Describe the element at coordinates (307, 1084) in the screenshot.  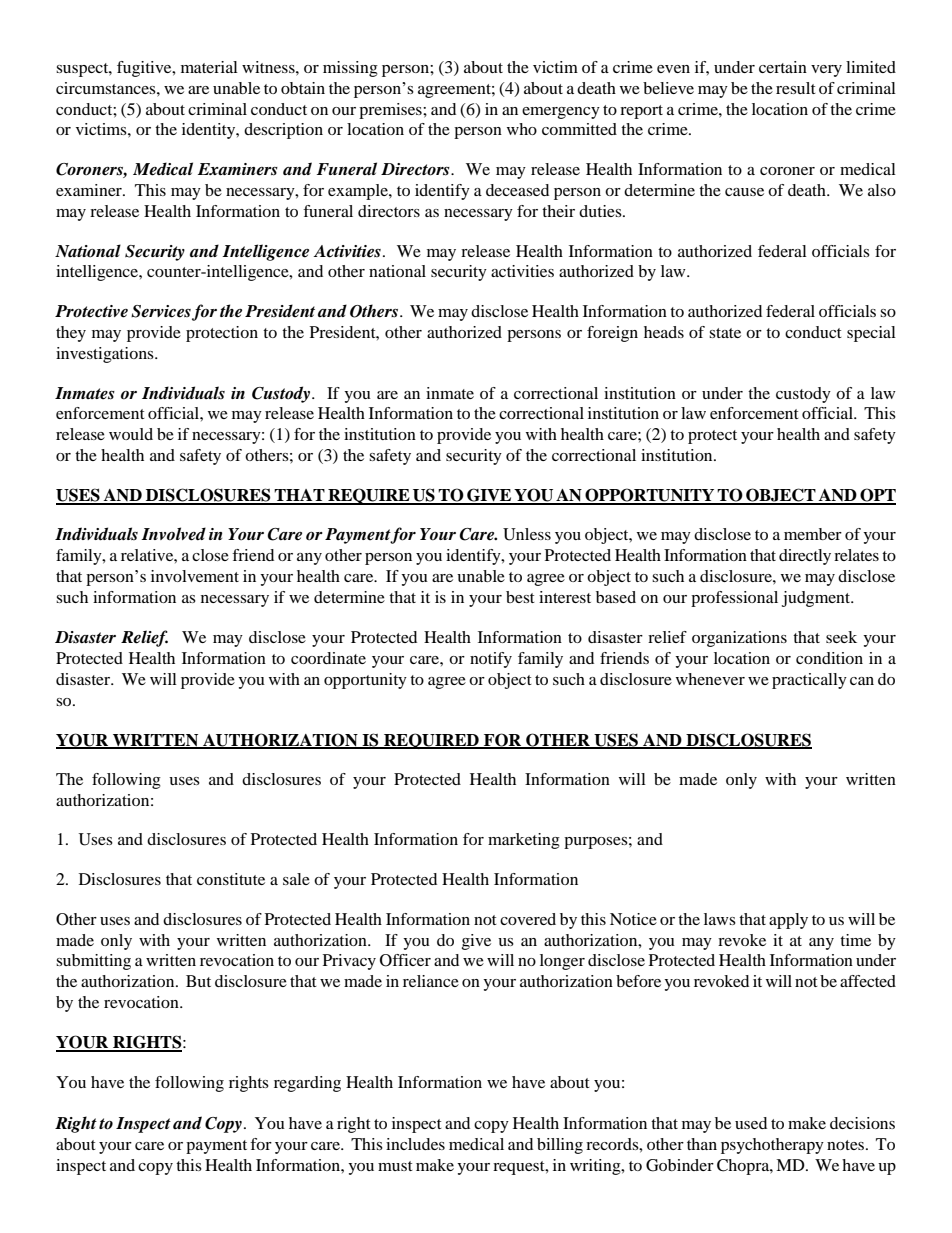
I see `regarding` at that location.
